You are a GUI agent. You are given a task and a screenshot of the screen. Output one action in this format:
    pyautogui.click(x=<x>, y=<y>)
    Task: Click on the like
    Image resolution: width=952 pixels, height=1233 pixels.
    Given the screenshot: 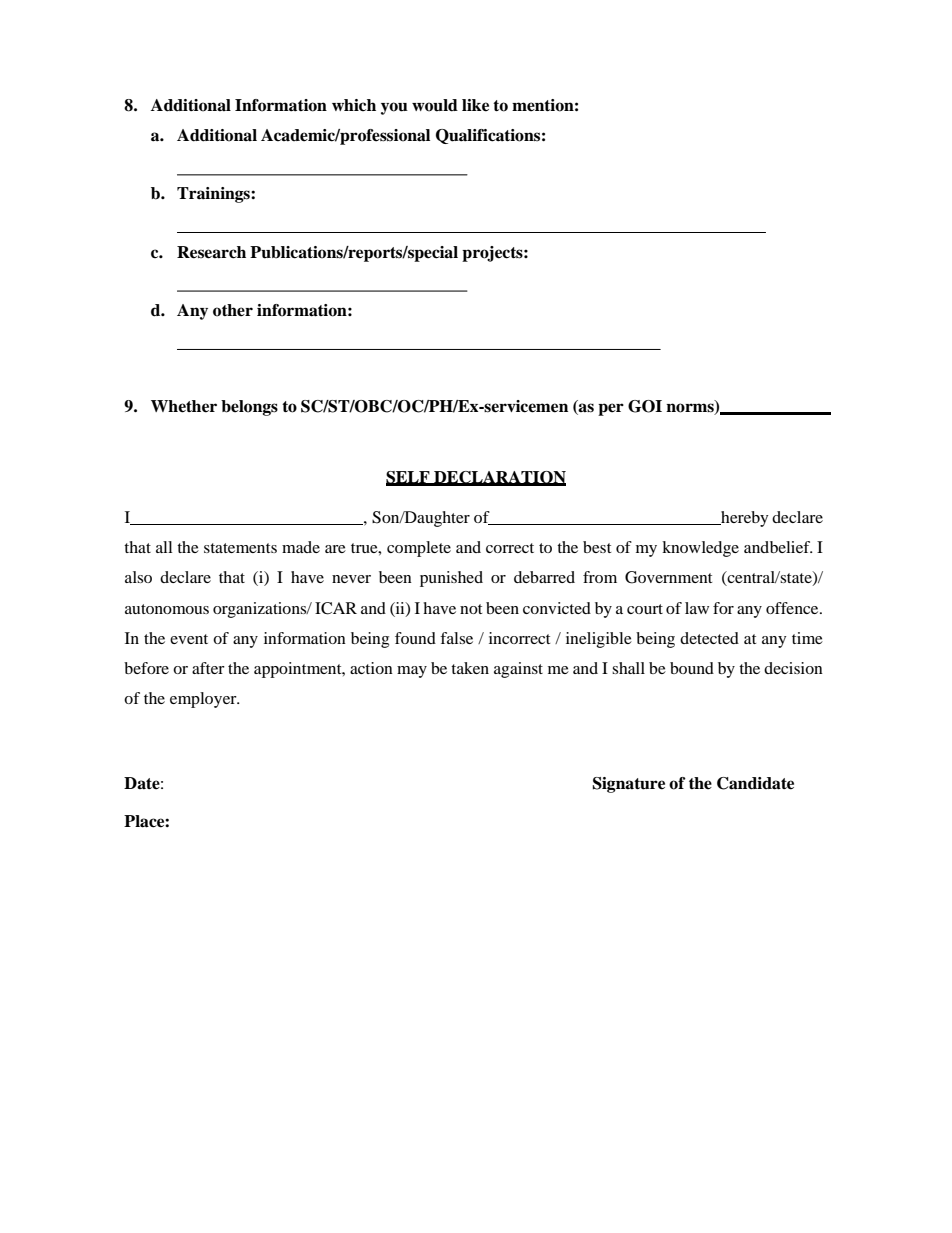 What is the action you would take?
    pyautogui.click(x=475, y=105)
